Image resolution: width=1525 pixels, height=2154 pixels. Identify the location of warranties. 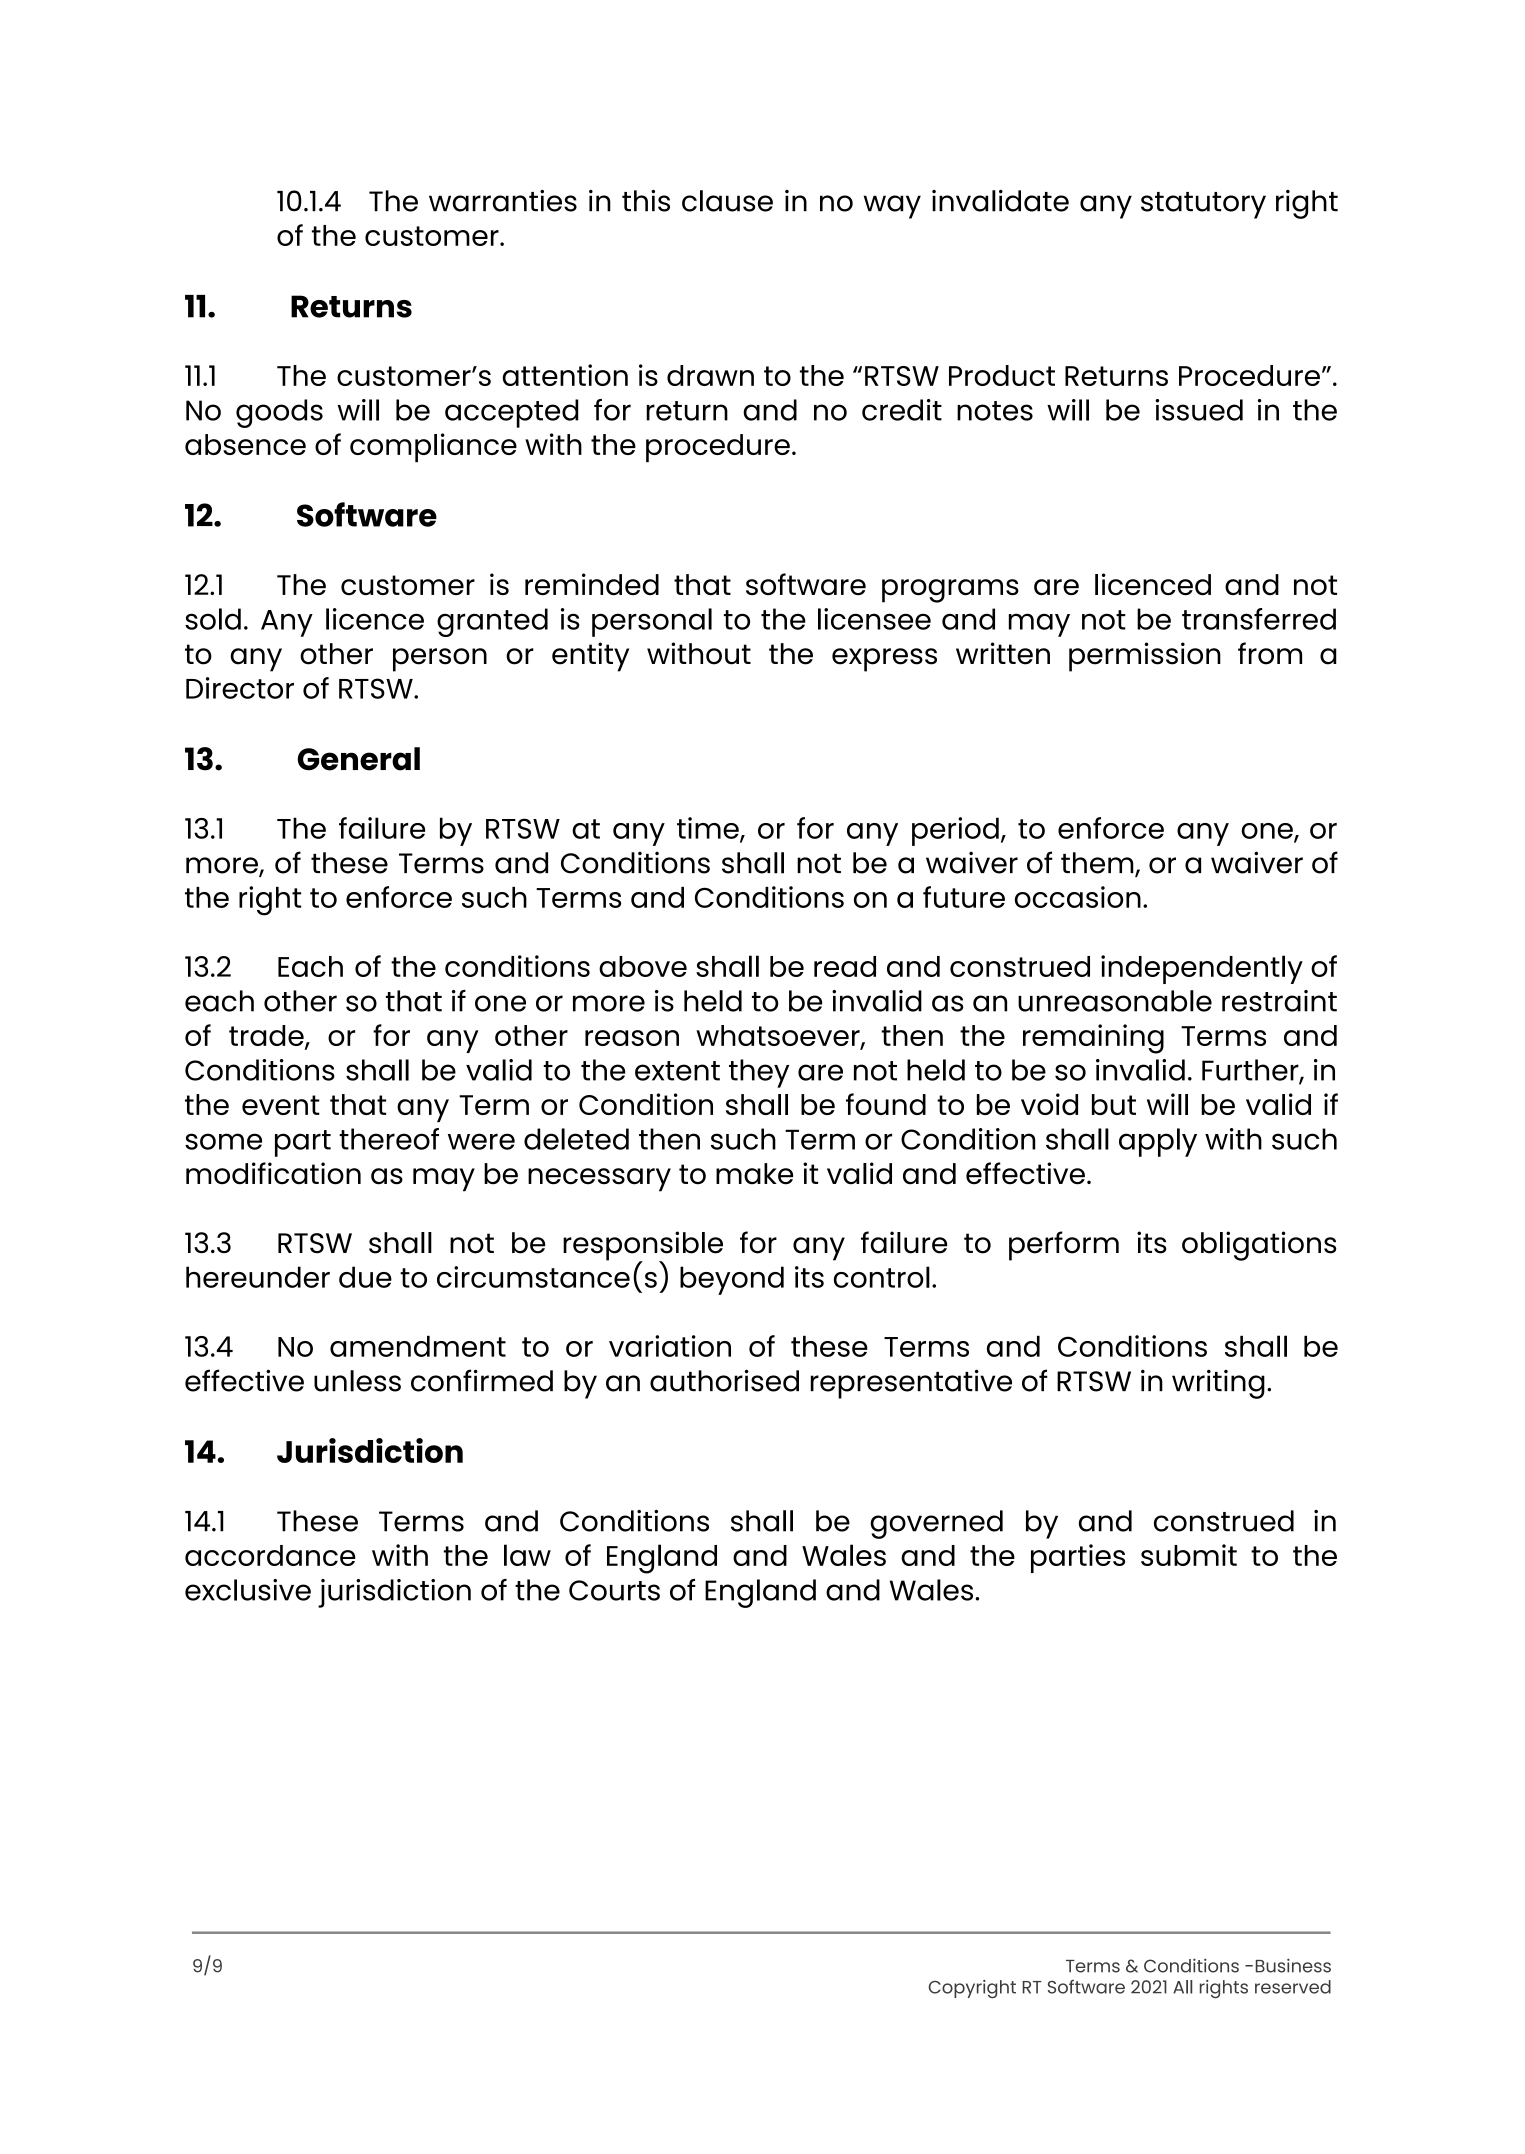
(503, 201).
